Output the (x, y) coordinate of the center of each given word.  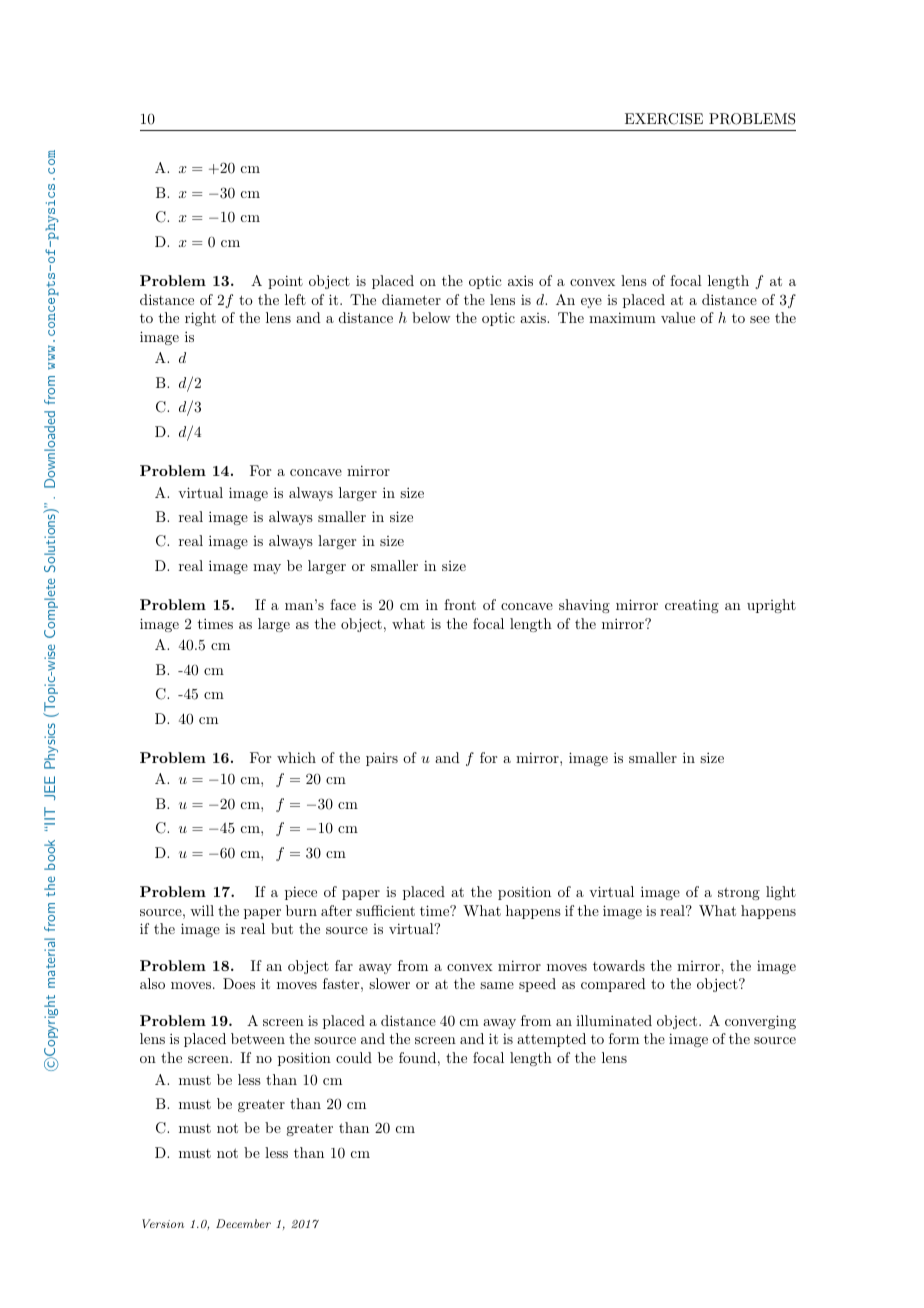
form (624, 1038)
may (267, 569)
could (354, 1057)
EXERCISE (664, 119)
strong (739, 893)
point (285, 282)
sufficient (385, 910)
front (460, 604)
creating (692, 606)
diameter (411, 299)
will (202, 910)
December (243, 1223)
